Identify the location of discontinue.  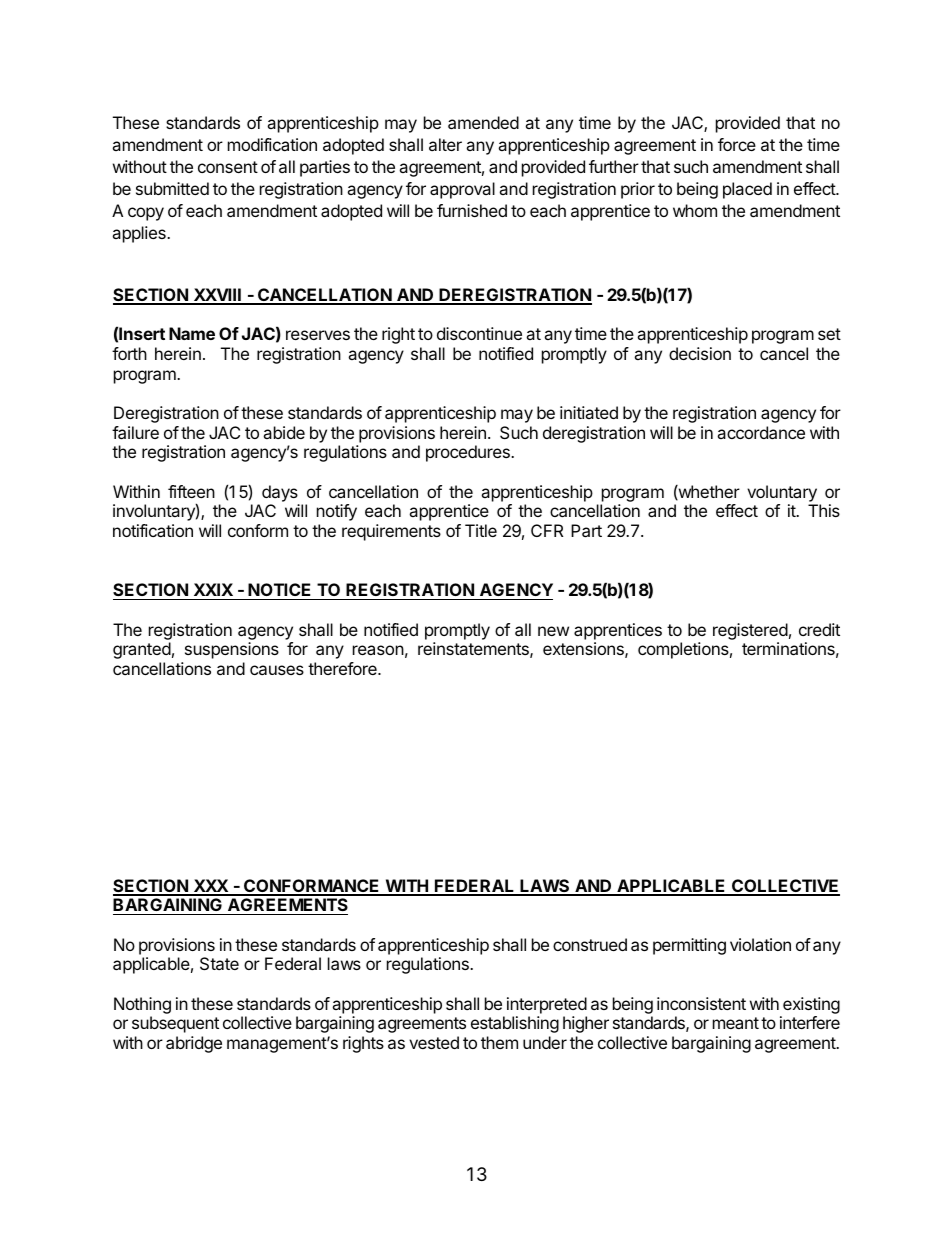
(479, 333).
